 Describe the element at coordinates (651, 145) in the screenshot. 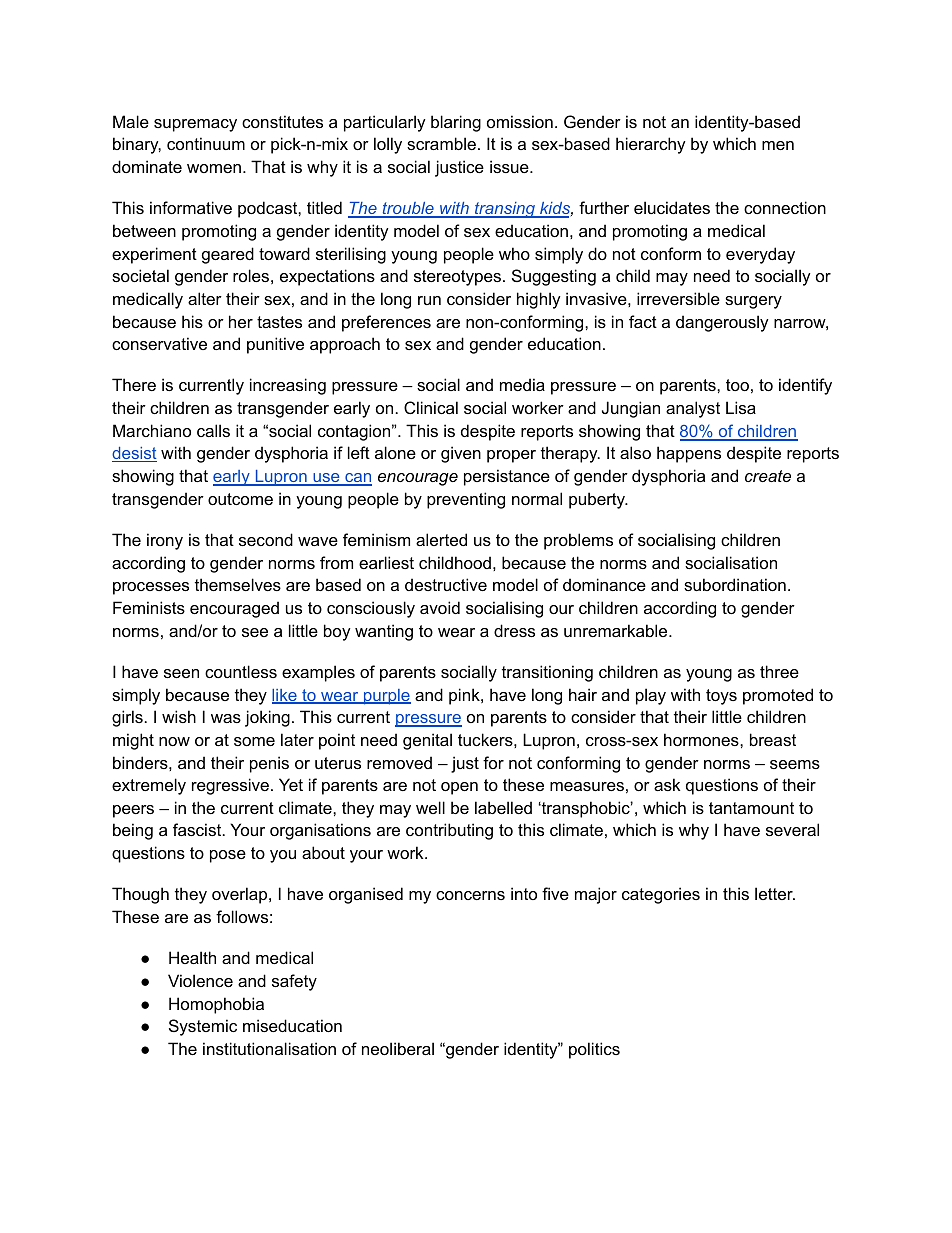

I see `hierarchy` at that location.
